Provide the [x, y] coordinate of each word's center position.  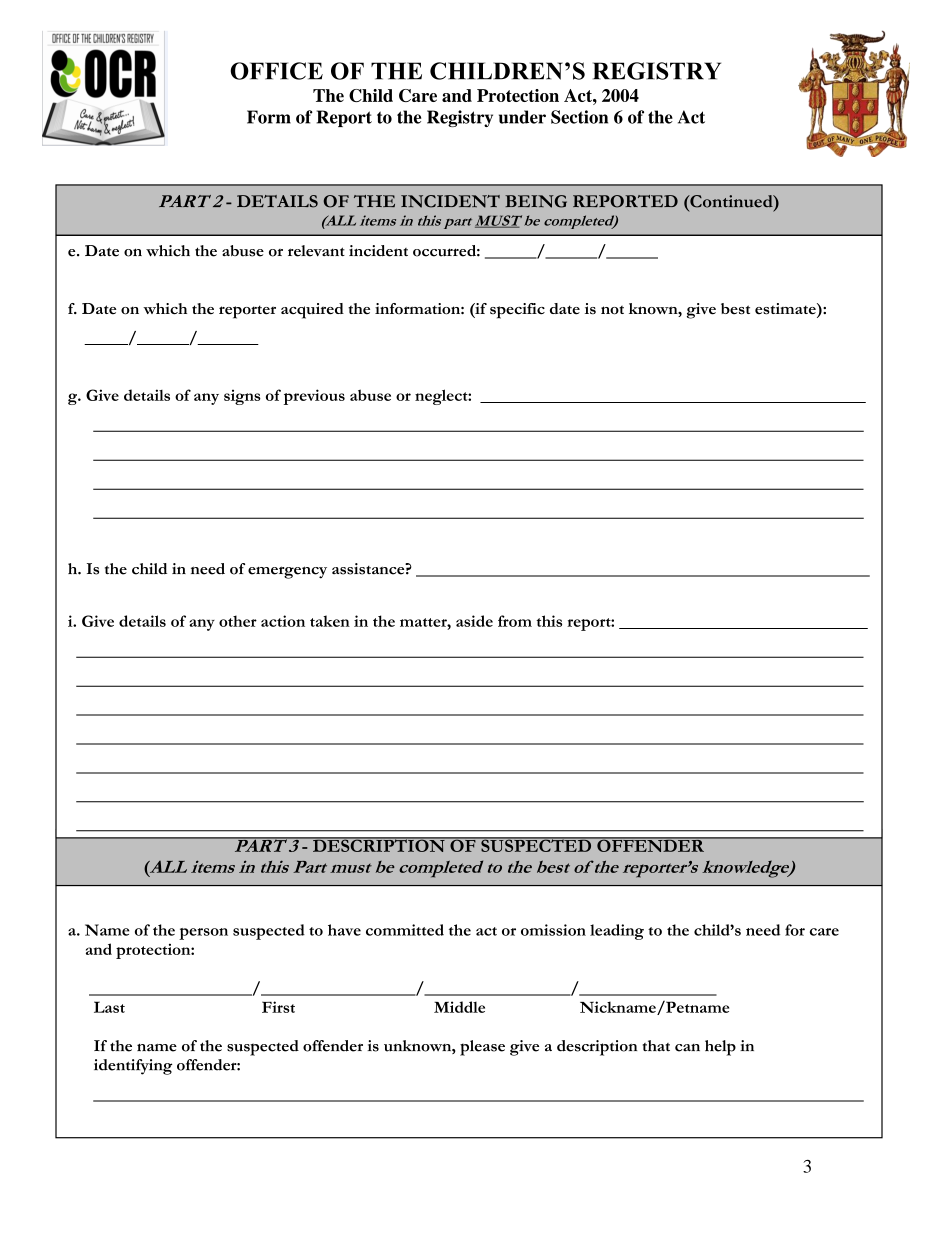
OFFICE [276, 71]
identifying [133, 1067]
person [203, 934]
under [522, 117]
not [612, 310]
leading [617, 932]
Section [579, 117]
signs [242, 397]
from [515, 621]
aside [474, 621]
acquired [312, 311]
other [238, 621]
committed [405, 930]
